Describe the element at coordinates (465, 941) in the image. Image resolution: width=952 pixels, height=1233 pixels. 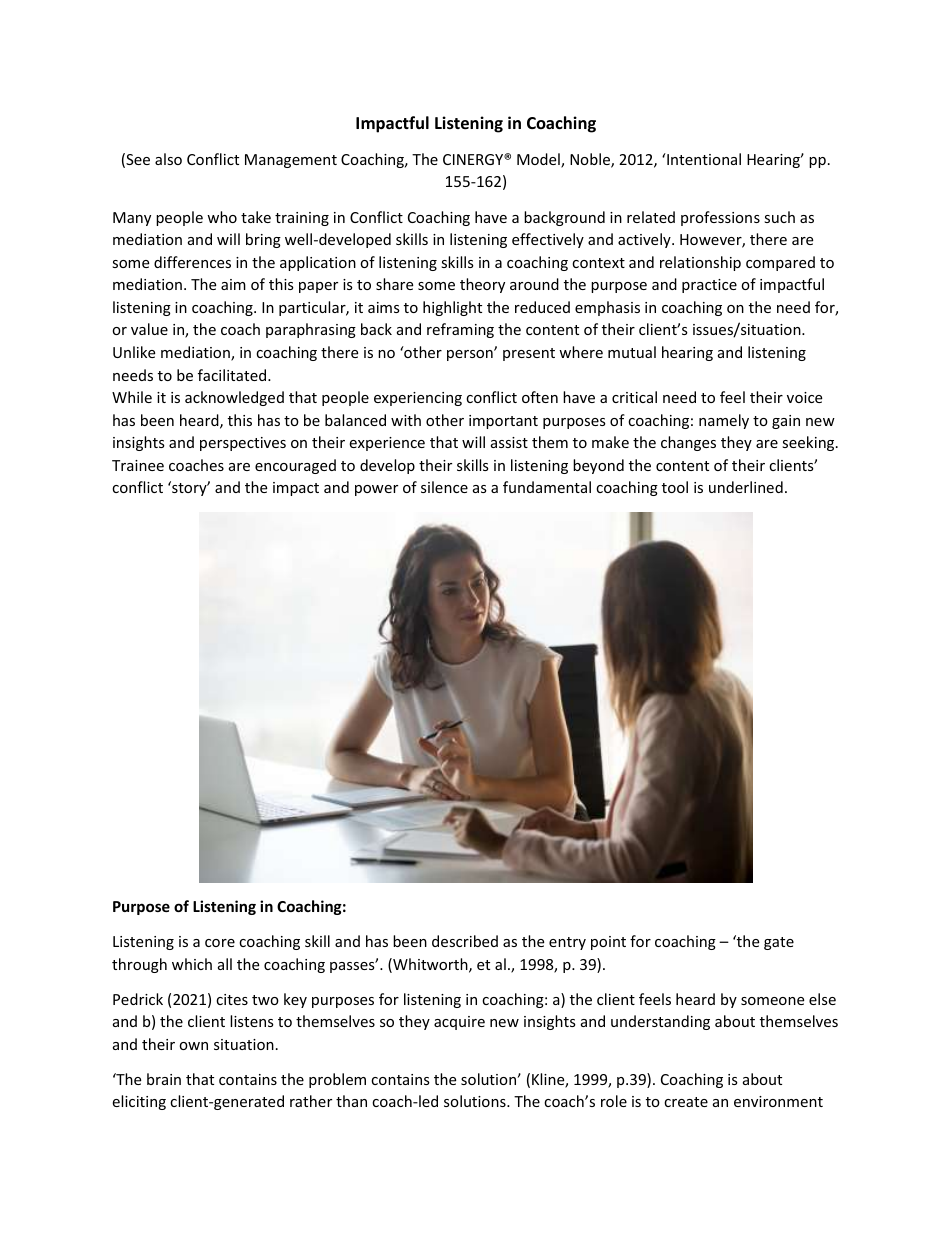
I see `described` at that location.
